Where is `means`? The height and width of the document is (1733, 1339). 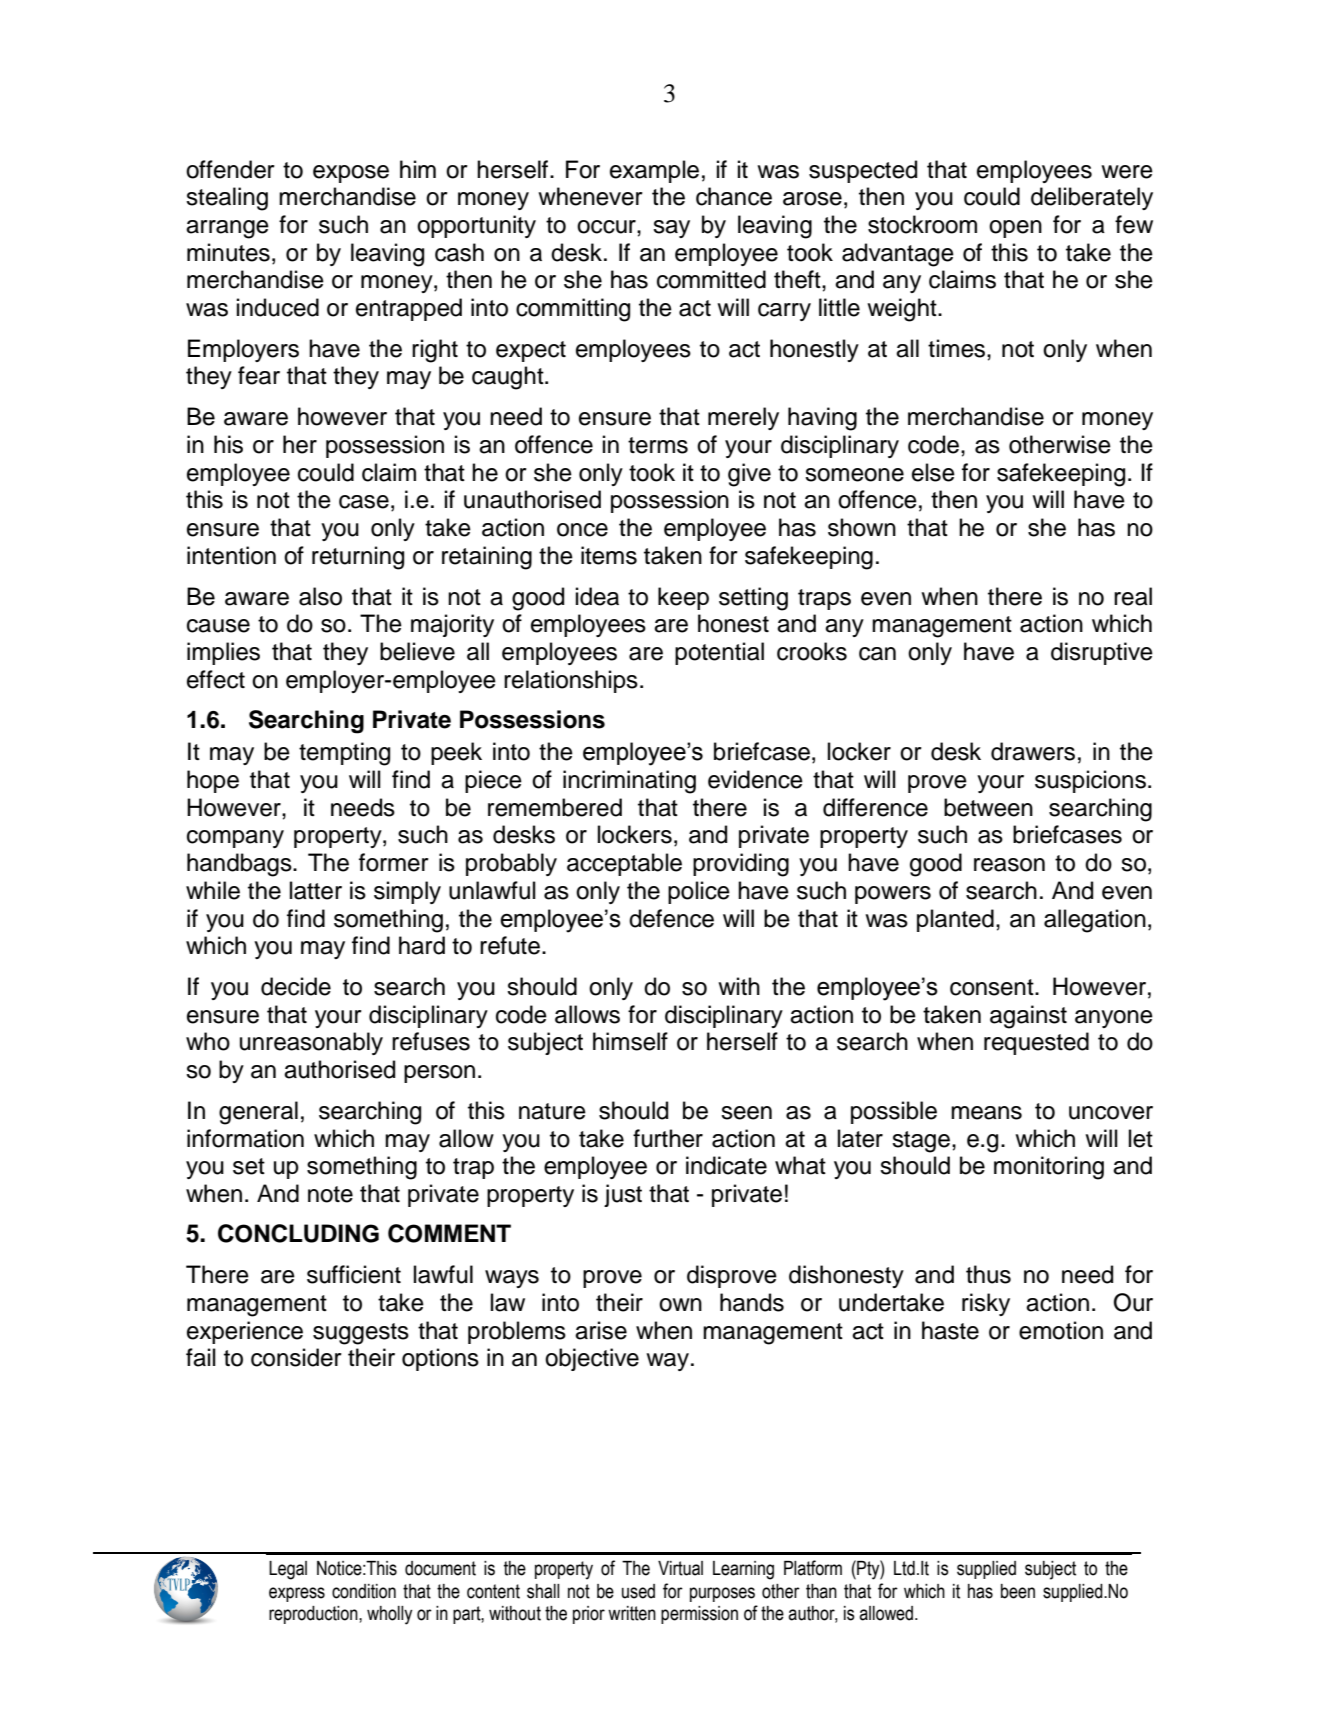 means is located at coordinates (986, 1113).
